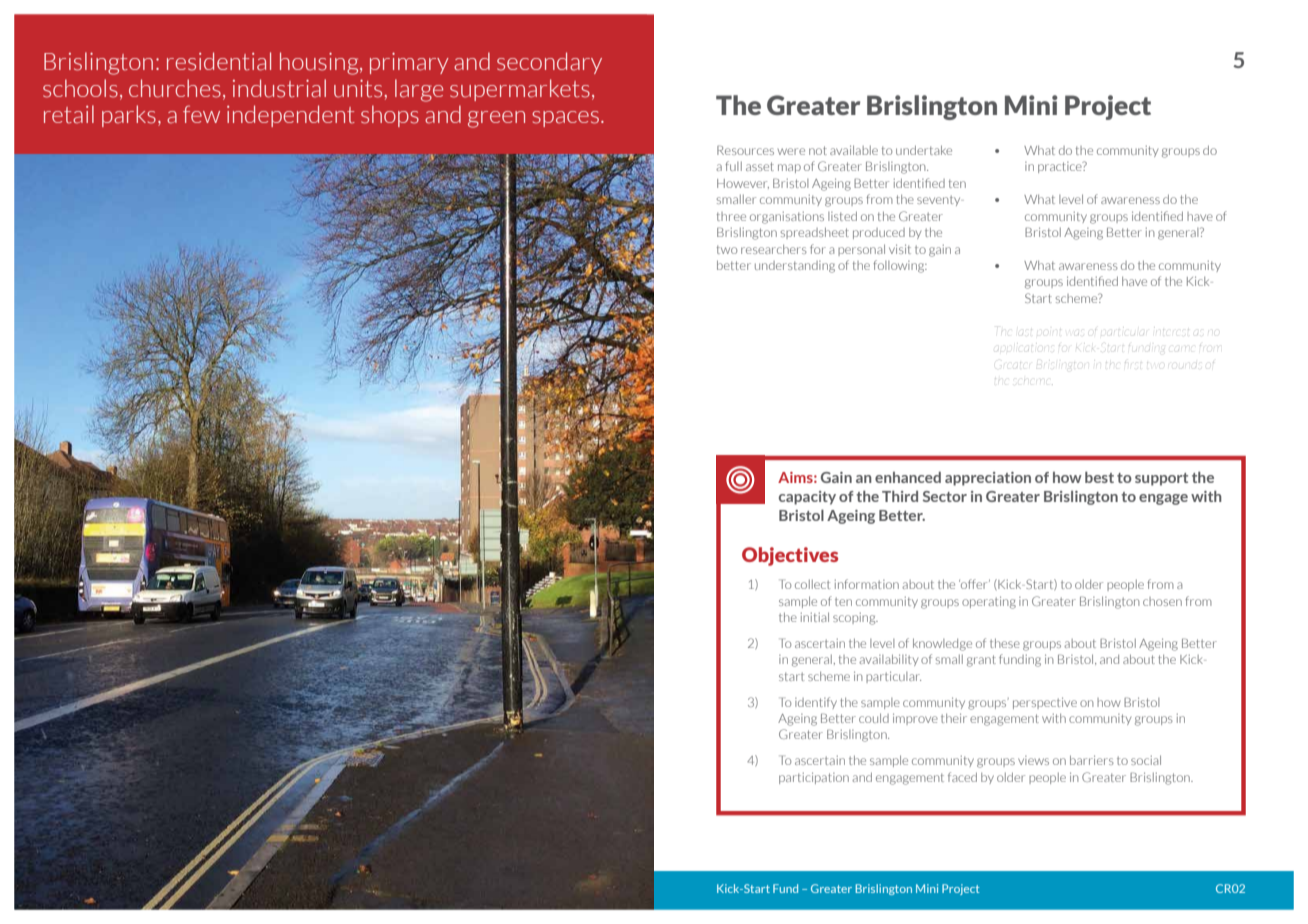 The width and height of the screenshot is (1308, 924). What do you see at coordinates (743, 184) in the screenshot?
I see `However` at bounding box center [743, 184].
